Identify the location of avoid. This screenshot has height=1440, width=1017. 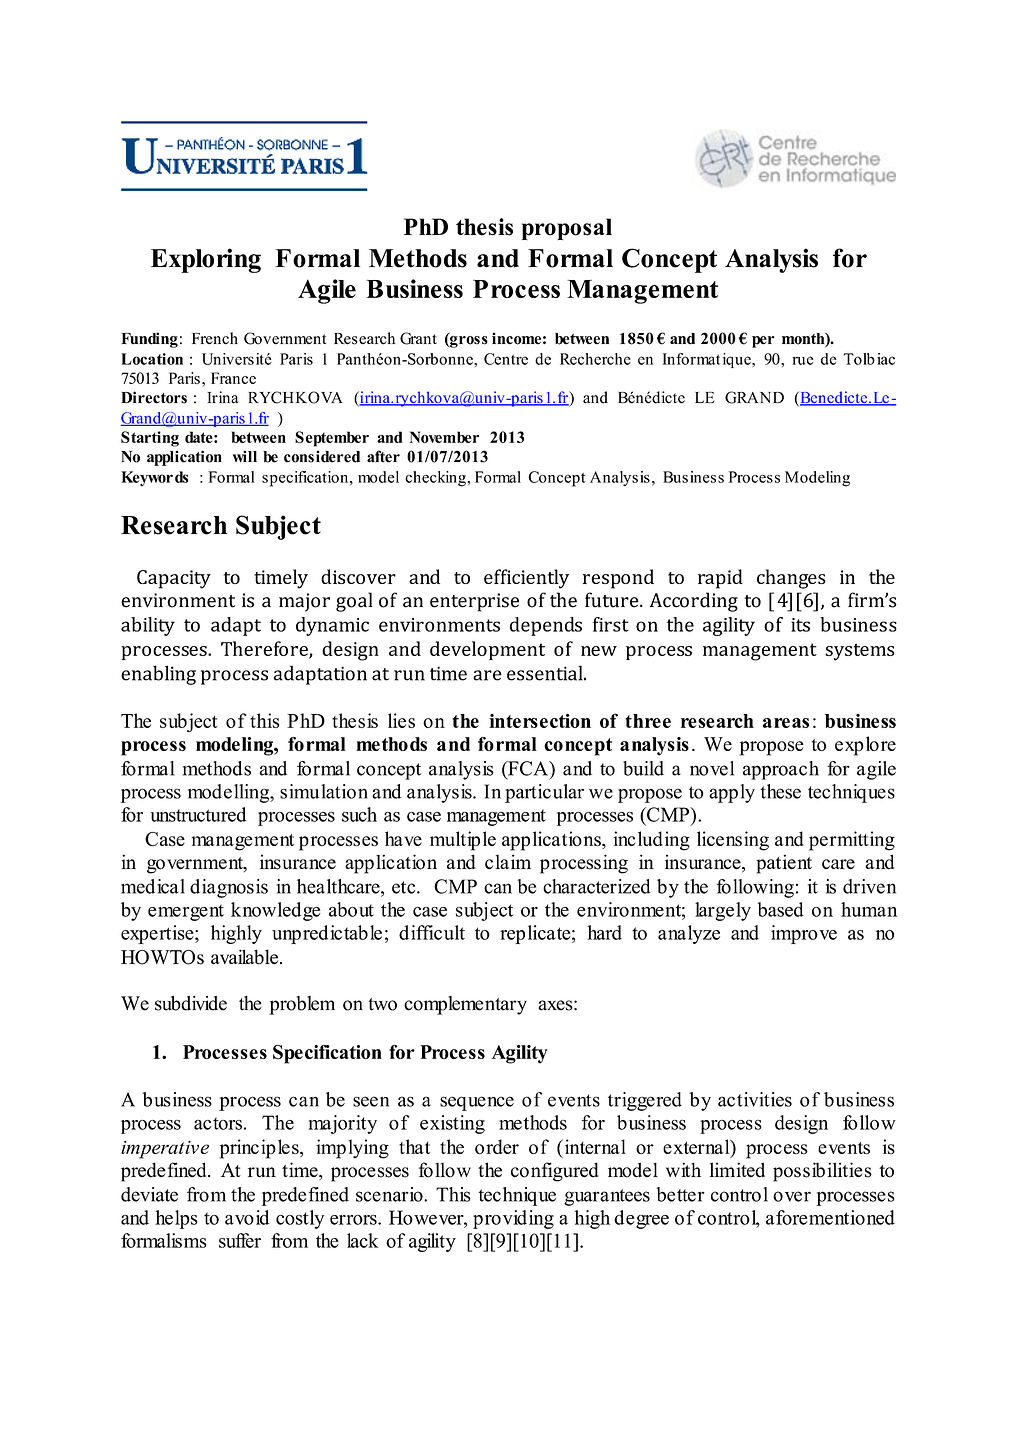
(247, 1217).
